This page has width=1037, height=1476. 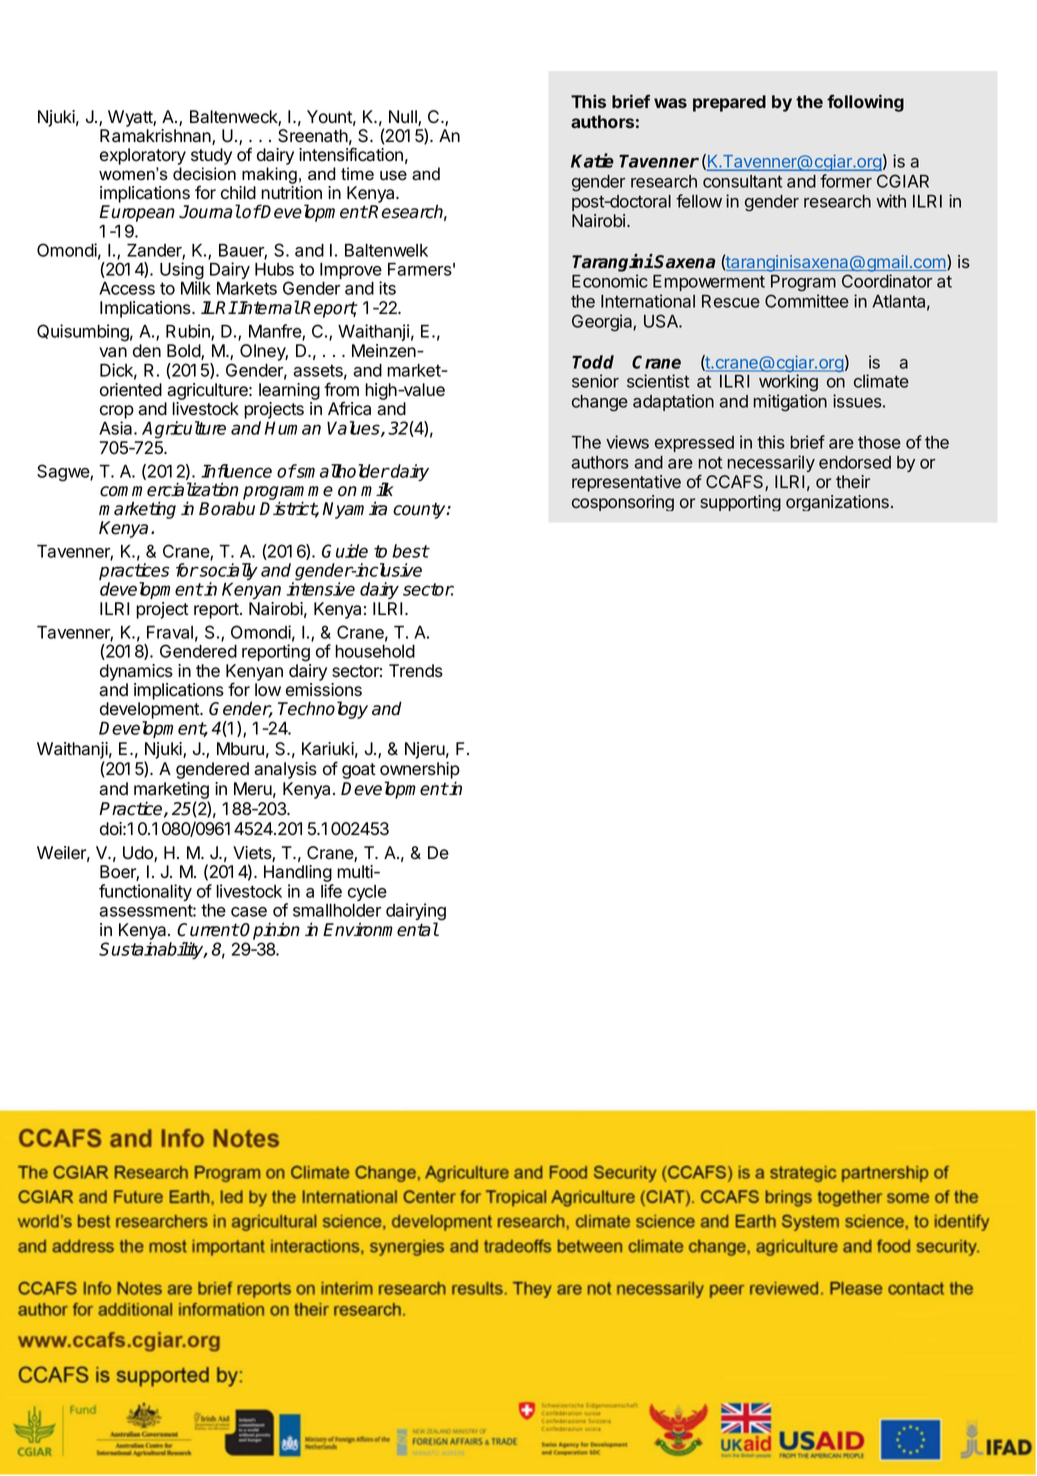 I want to click on Ramakrishnan, so click(x=156, y=137).
